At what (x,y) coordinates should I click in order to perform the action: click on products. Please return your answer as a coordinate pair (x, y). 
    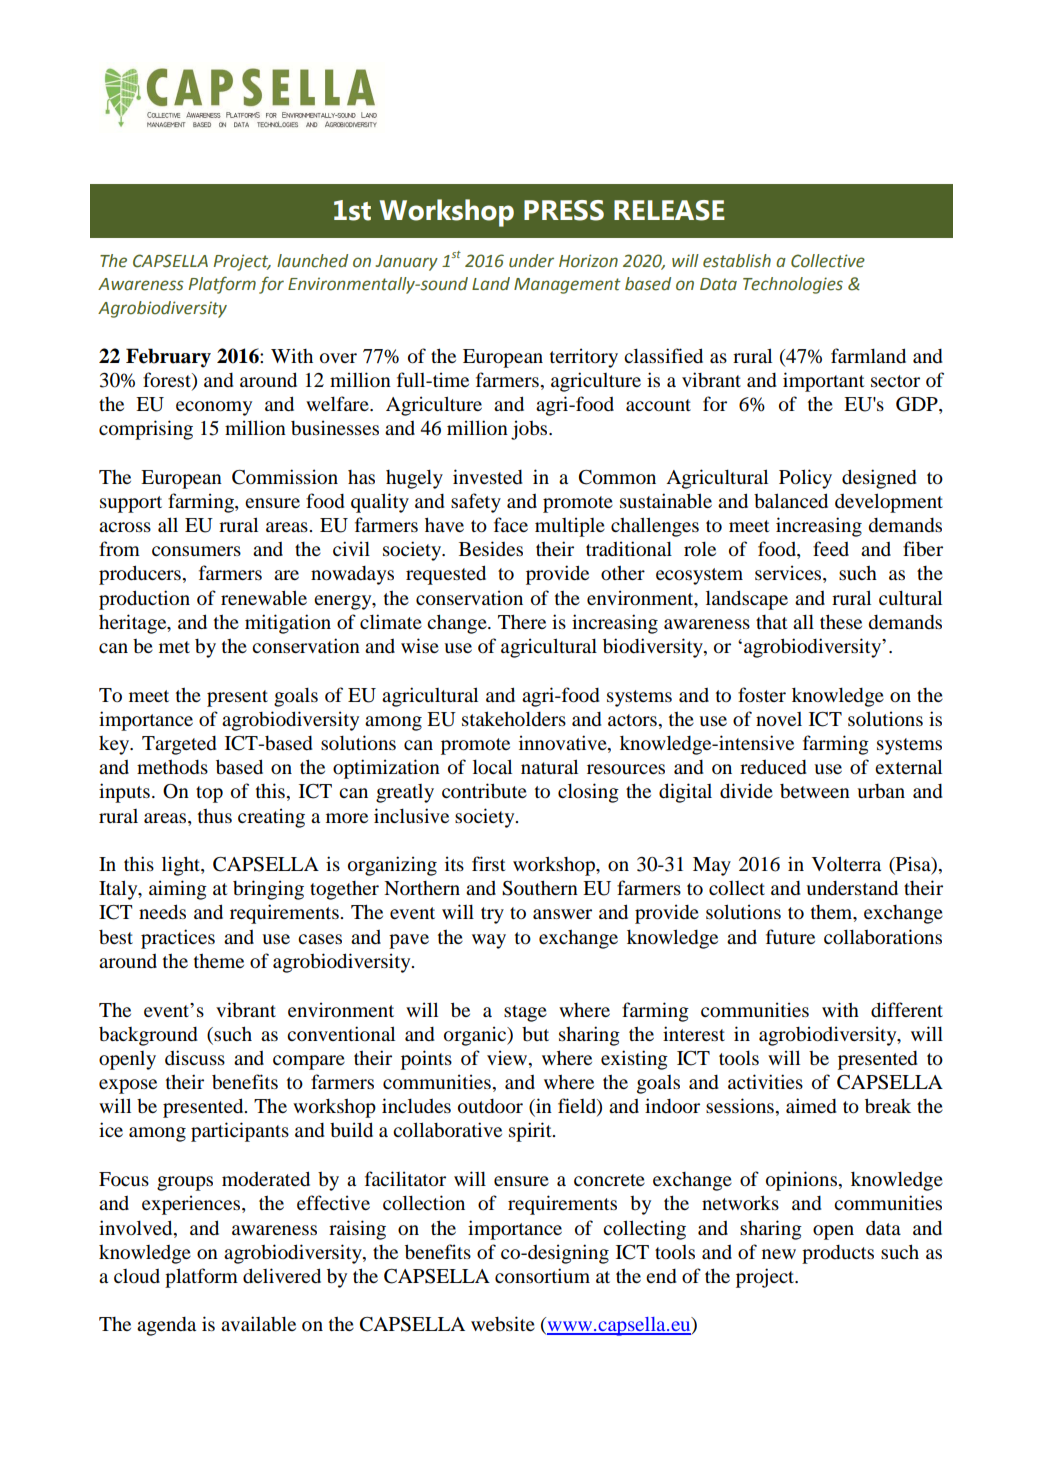
    Looking at the image, I should click on (838, 1254).
